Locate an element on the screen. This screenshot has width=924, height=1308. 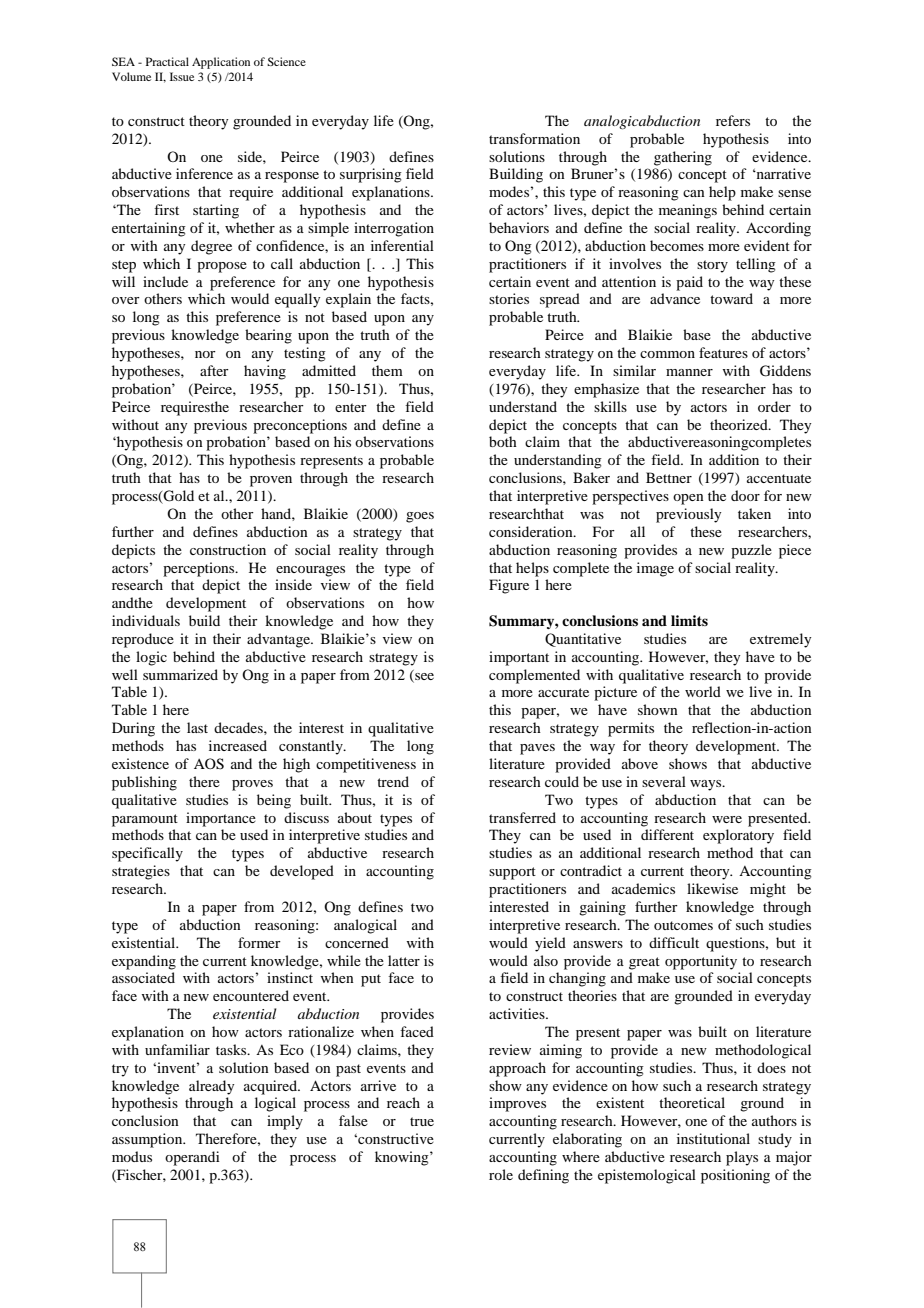
ways is located at coordinates (707, 785).
